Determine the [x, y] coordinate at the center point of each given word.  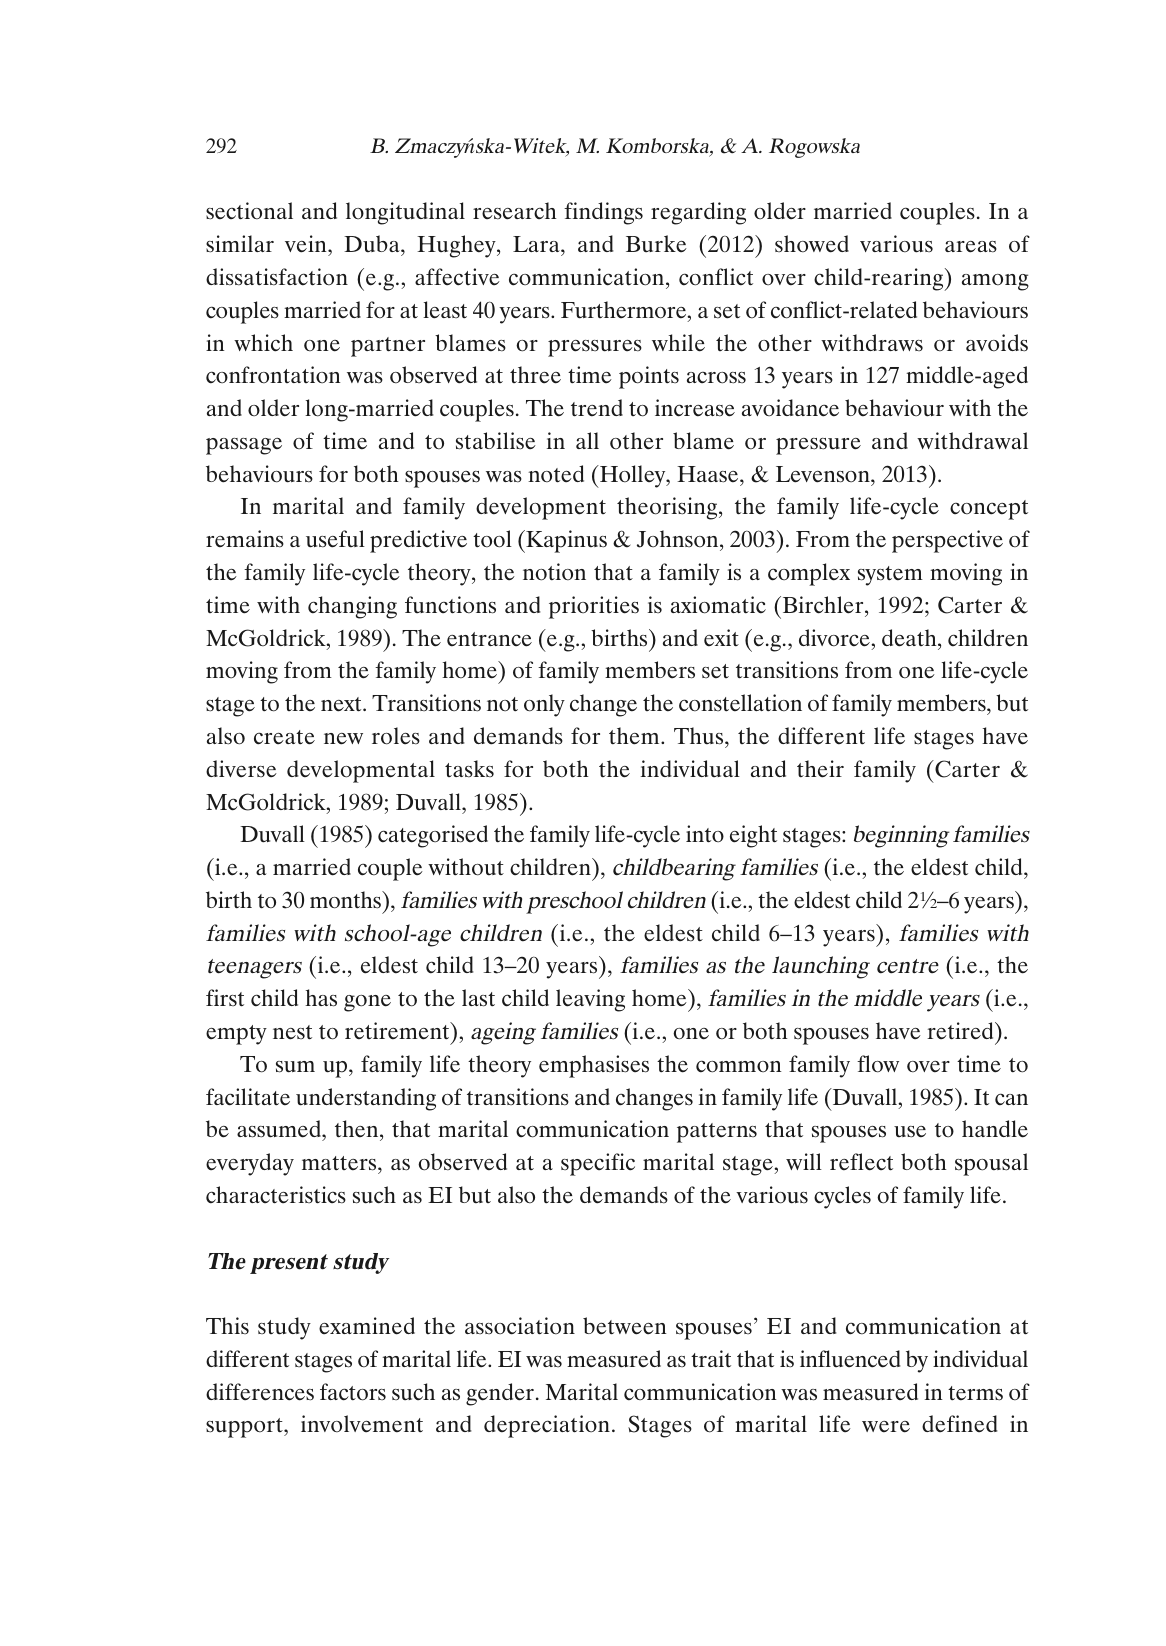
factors [353, 1392]
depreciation [547, 1426]
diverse [241, 768]
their [820, 769]
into [705, 834]
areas [971, 247]
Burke [656, 243]
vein [307, 244]
